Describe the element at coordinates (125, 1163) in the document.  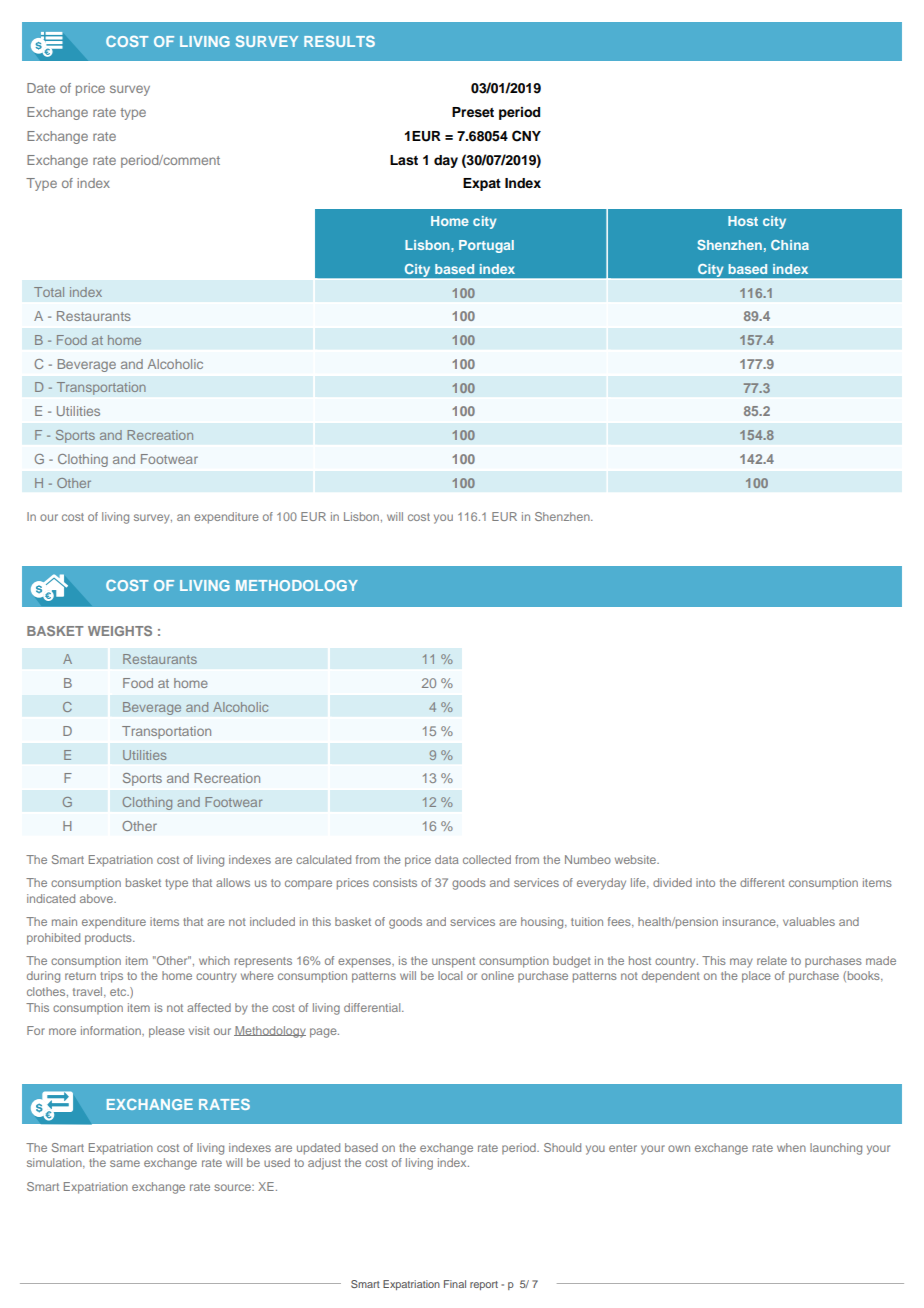
I see `same` at that location.
